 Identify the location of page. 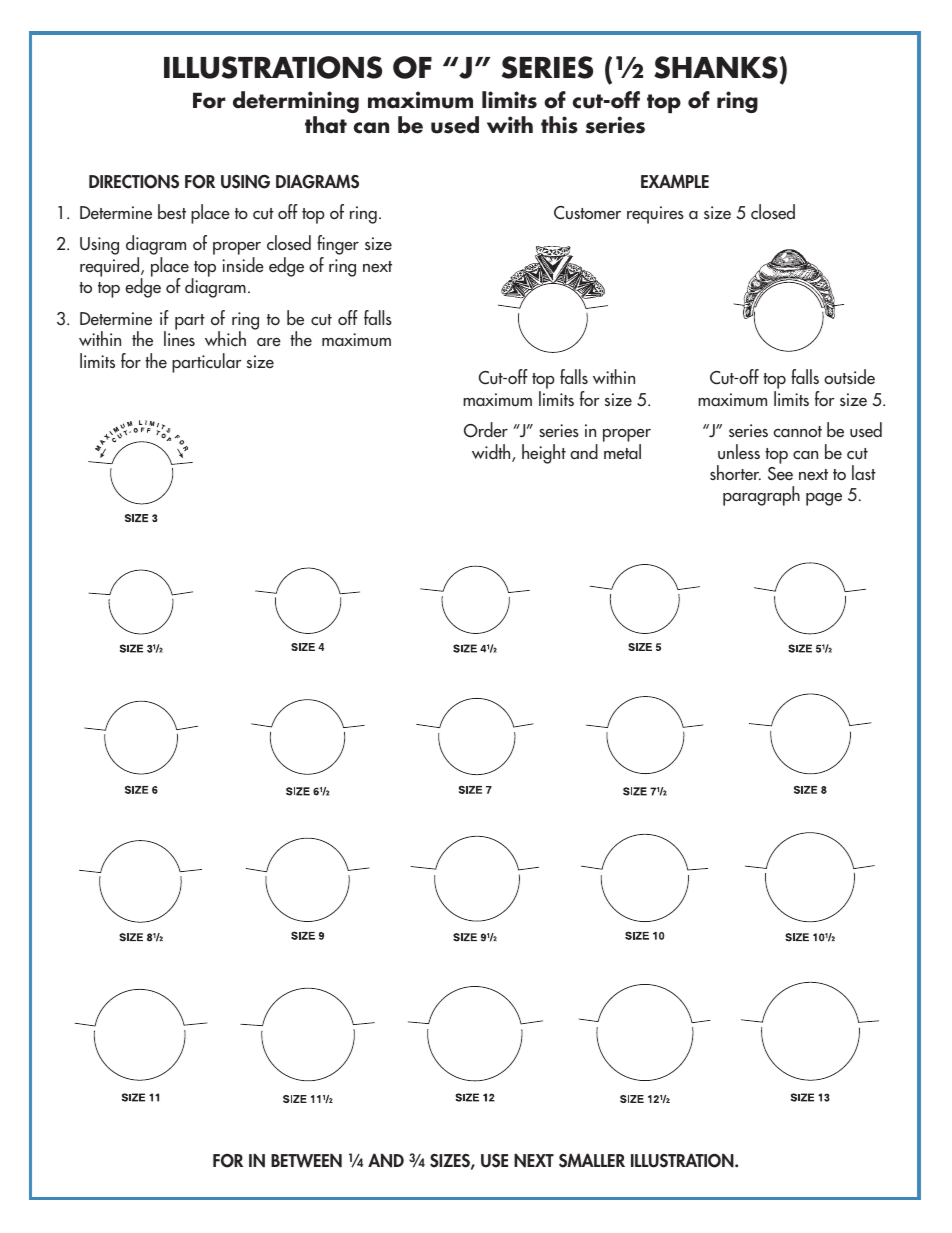
(824, 499).
